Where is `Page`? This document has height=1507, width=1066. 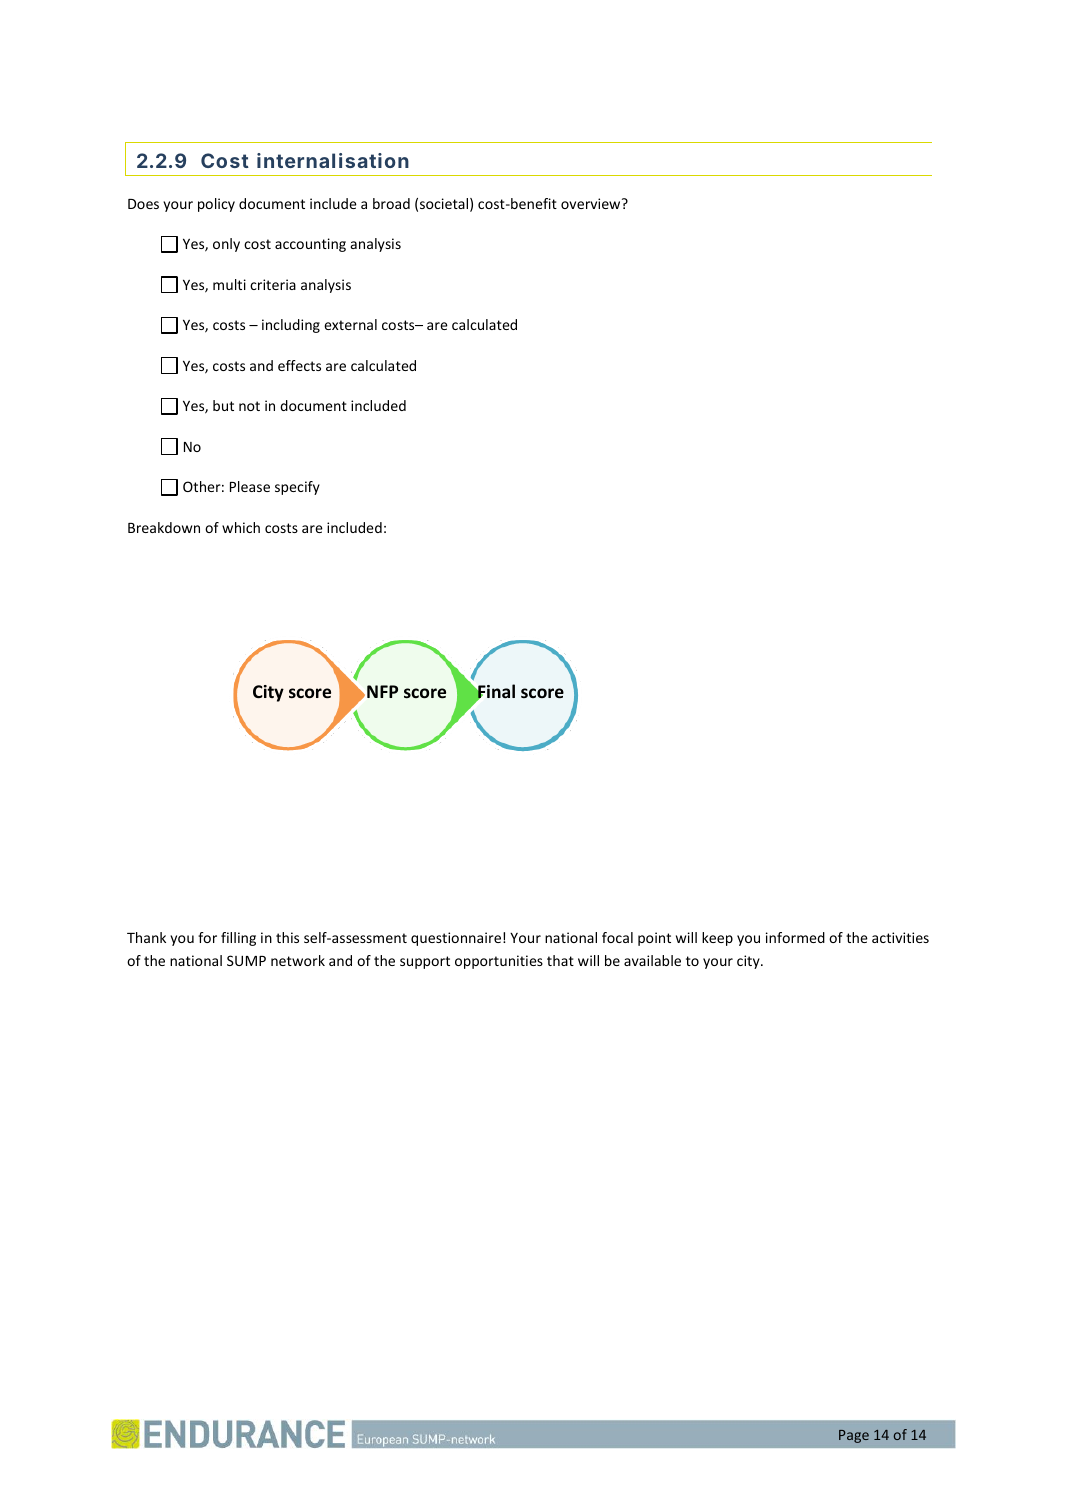 Page is located at coordinates (854, 1436).
